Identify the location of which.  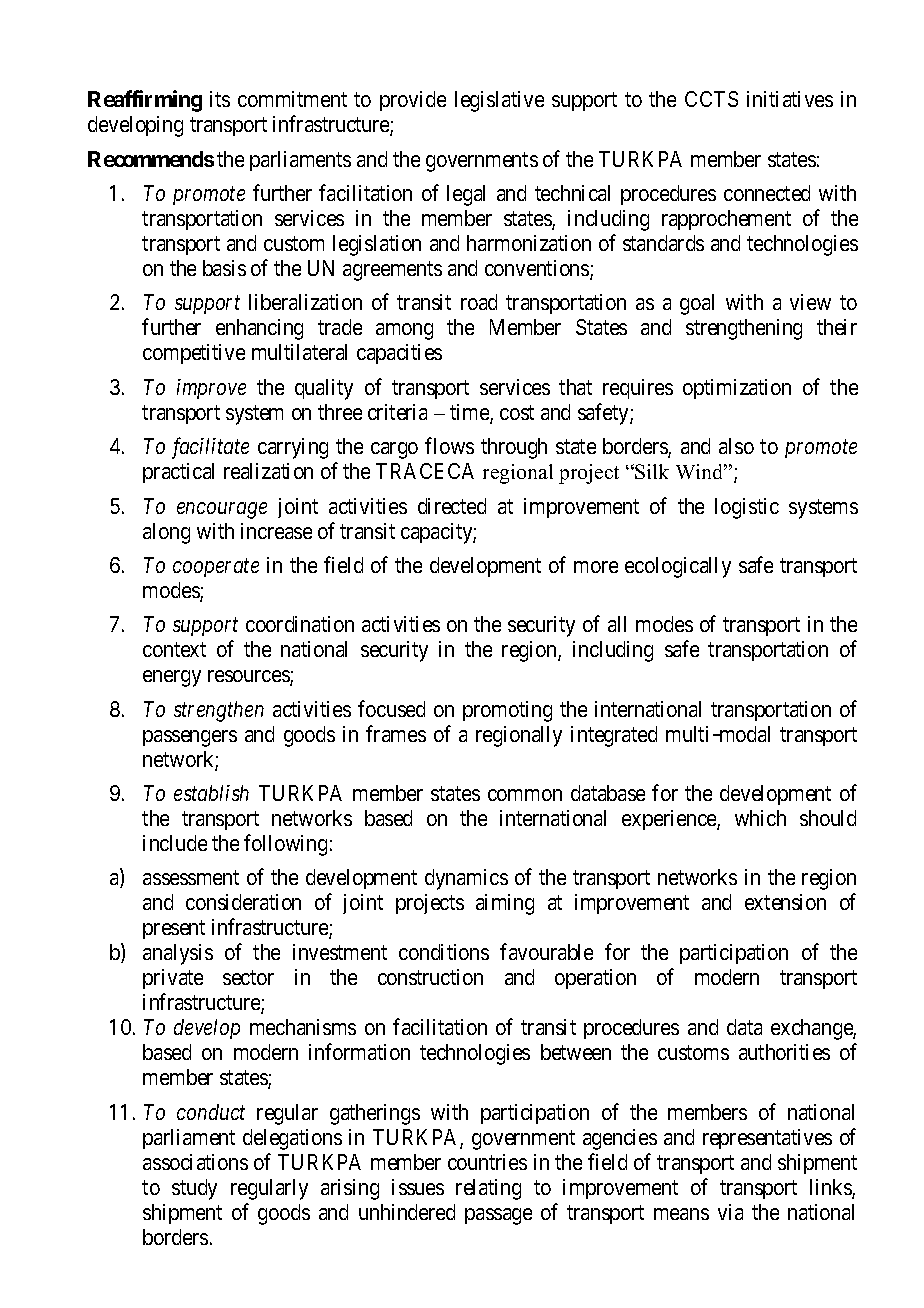
(760, 818).
